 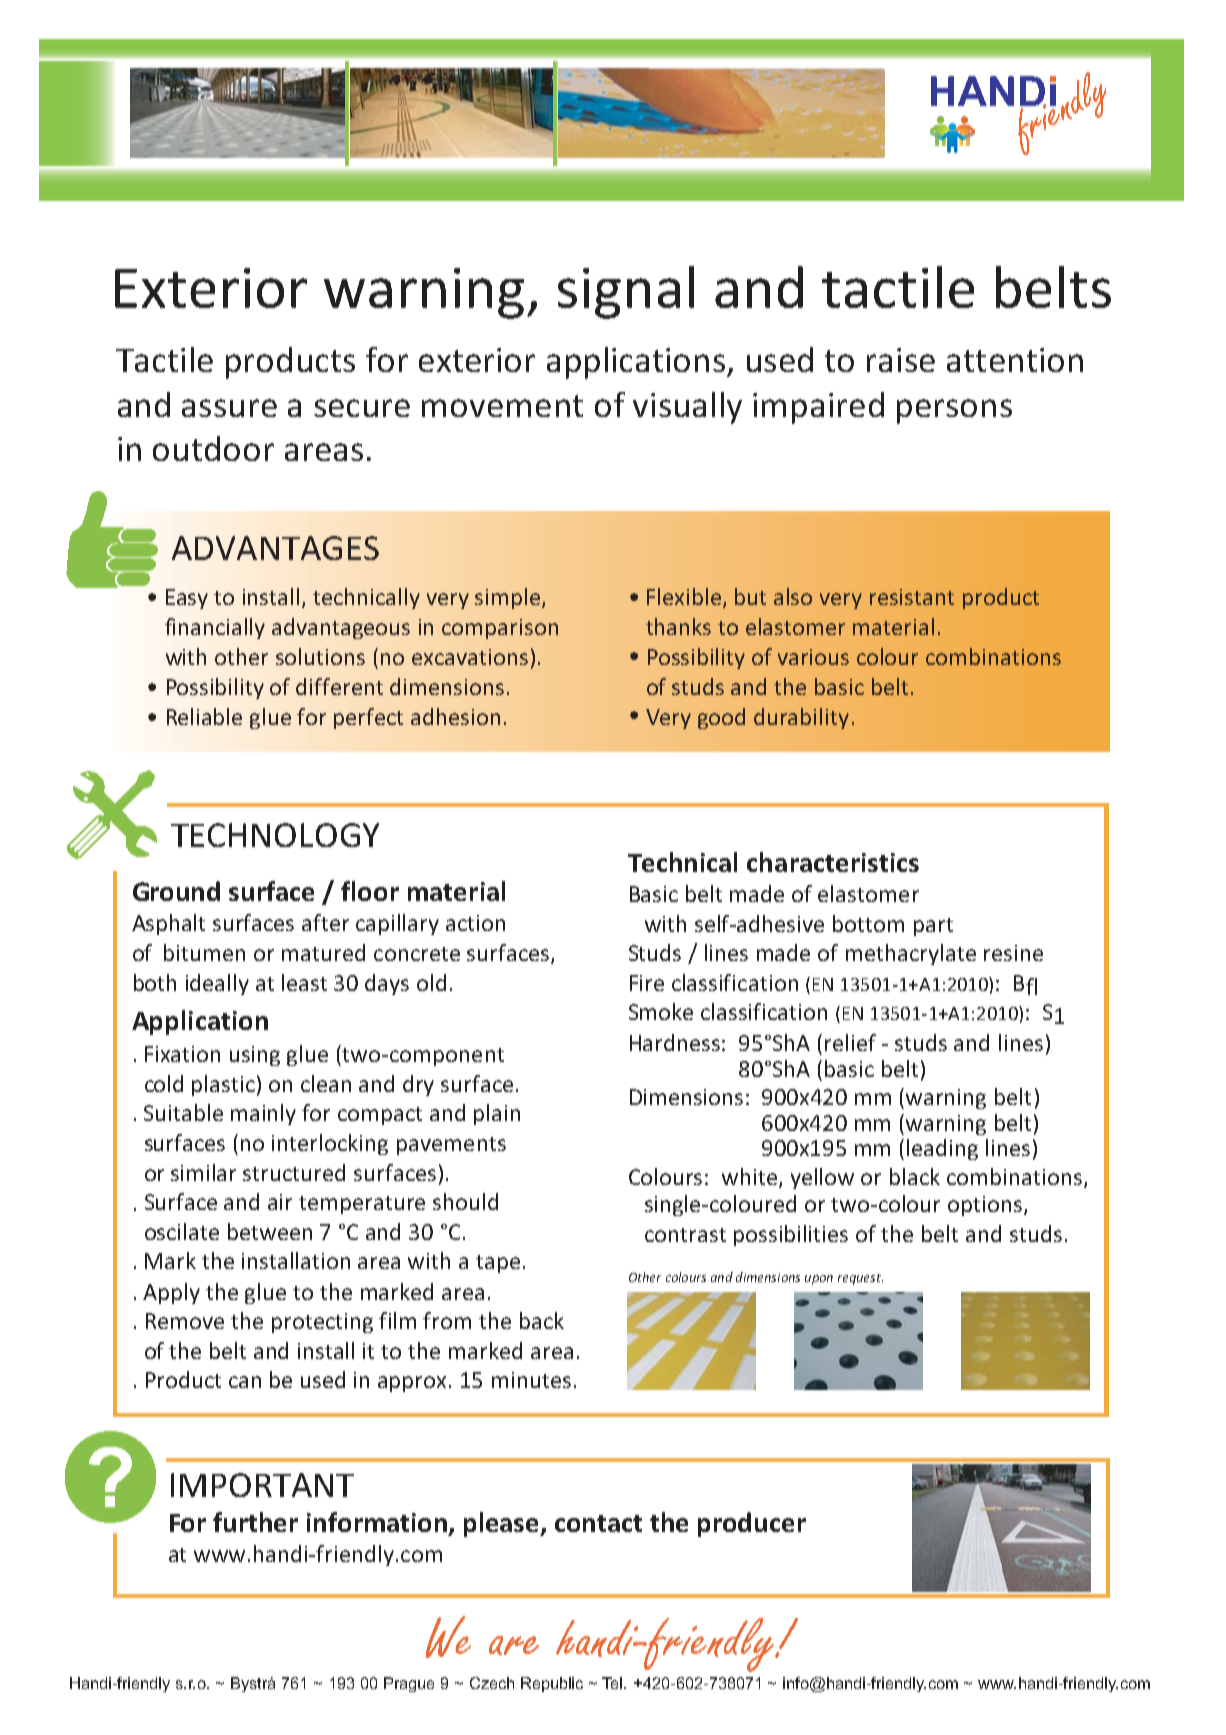 I want to click on raise, so click(x=901, y=360).
